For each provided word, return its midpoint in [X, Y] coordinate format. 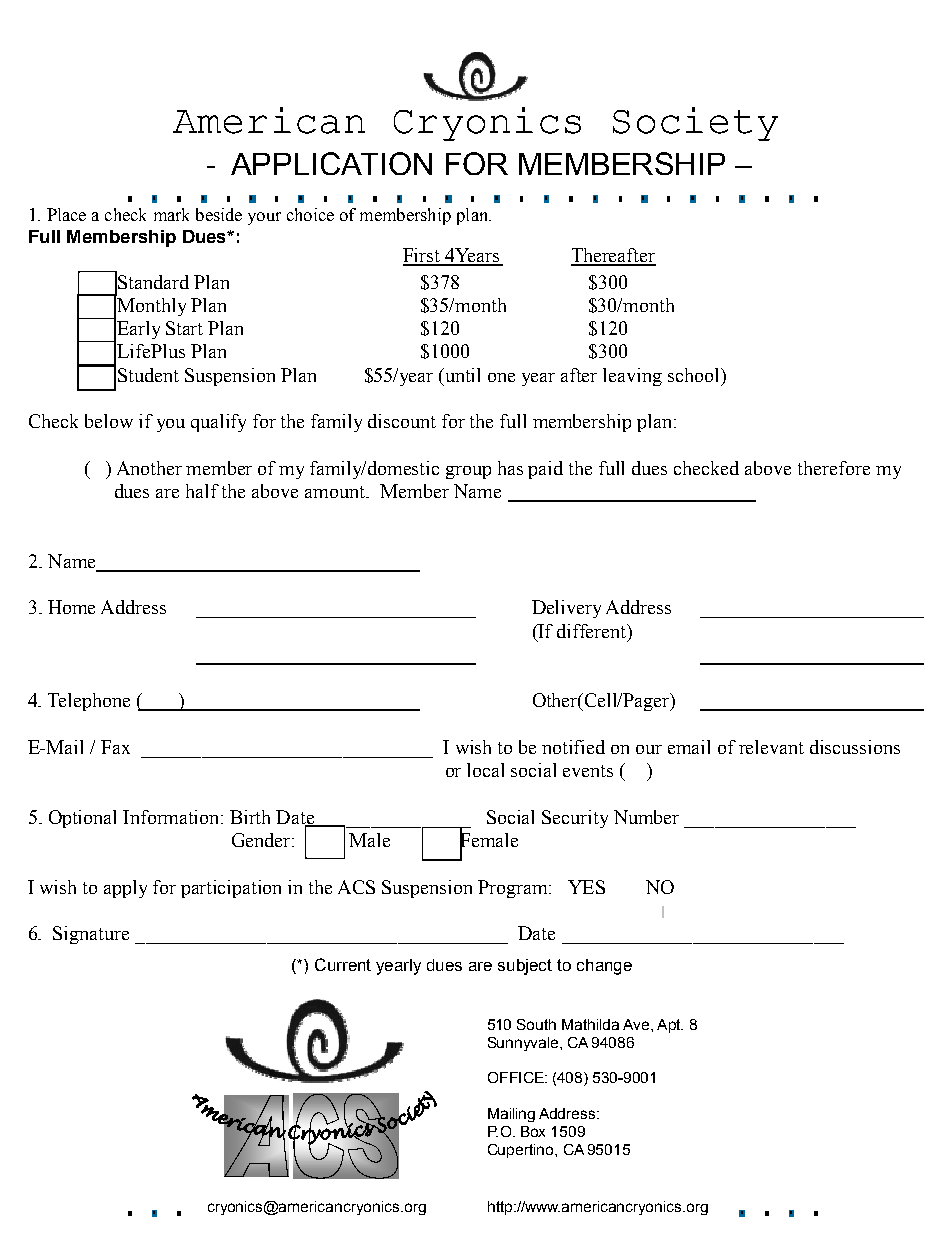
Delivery [566, 609]
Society [695, 124]
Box [533, 1131]
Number [646, 817]
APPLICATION [331, 163]
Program [514, 889]
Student [148, 375]
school [695, 375]
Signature [91, 935]
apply [125, 889]
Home [71, 607]
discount [402, 421]
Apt [670, 1026]
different [593, 631]
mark [171, 214]
